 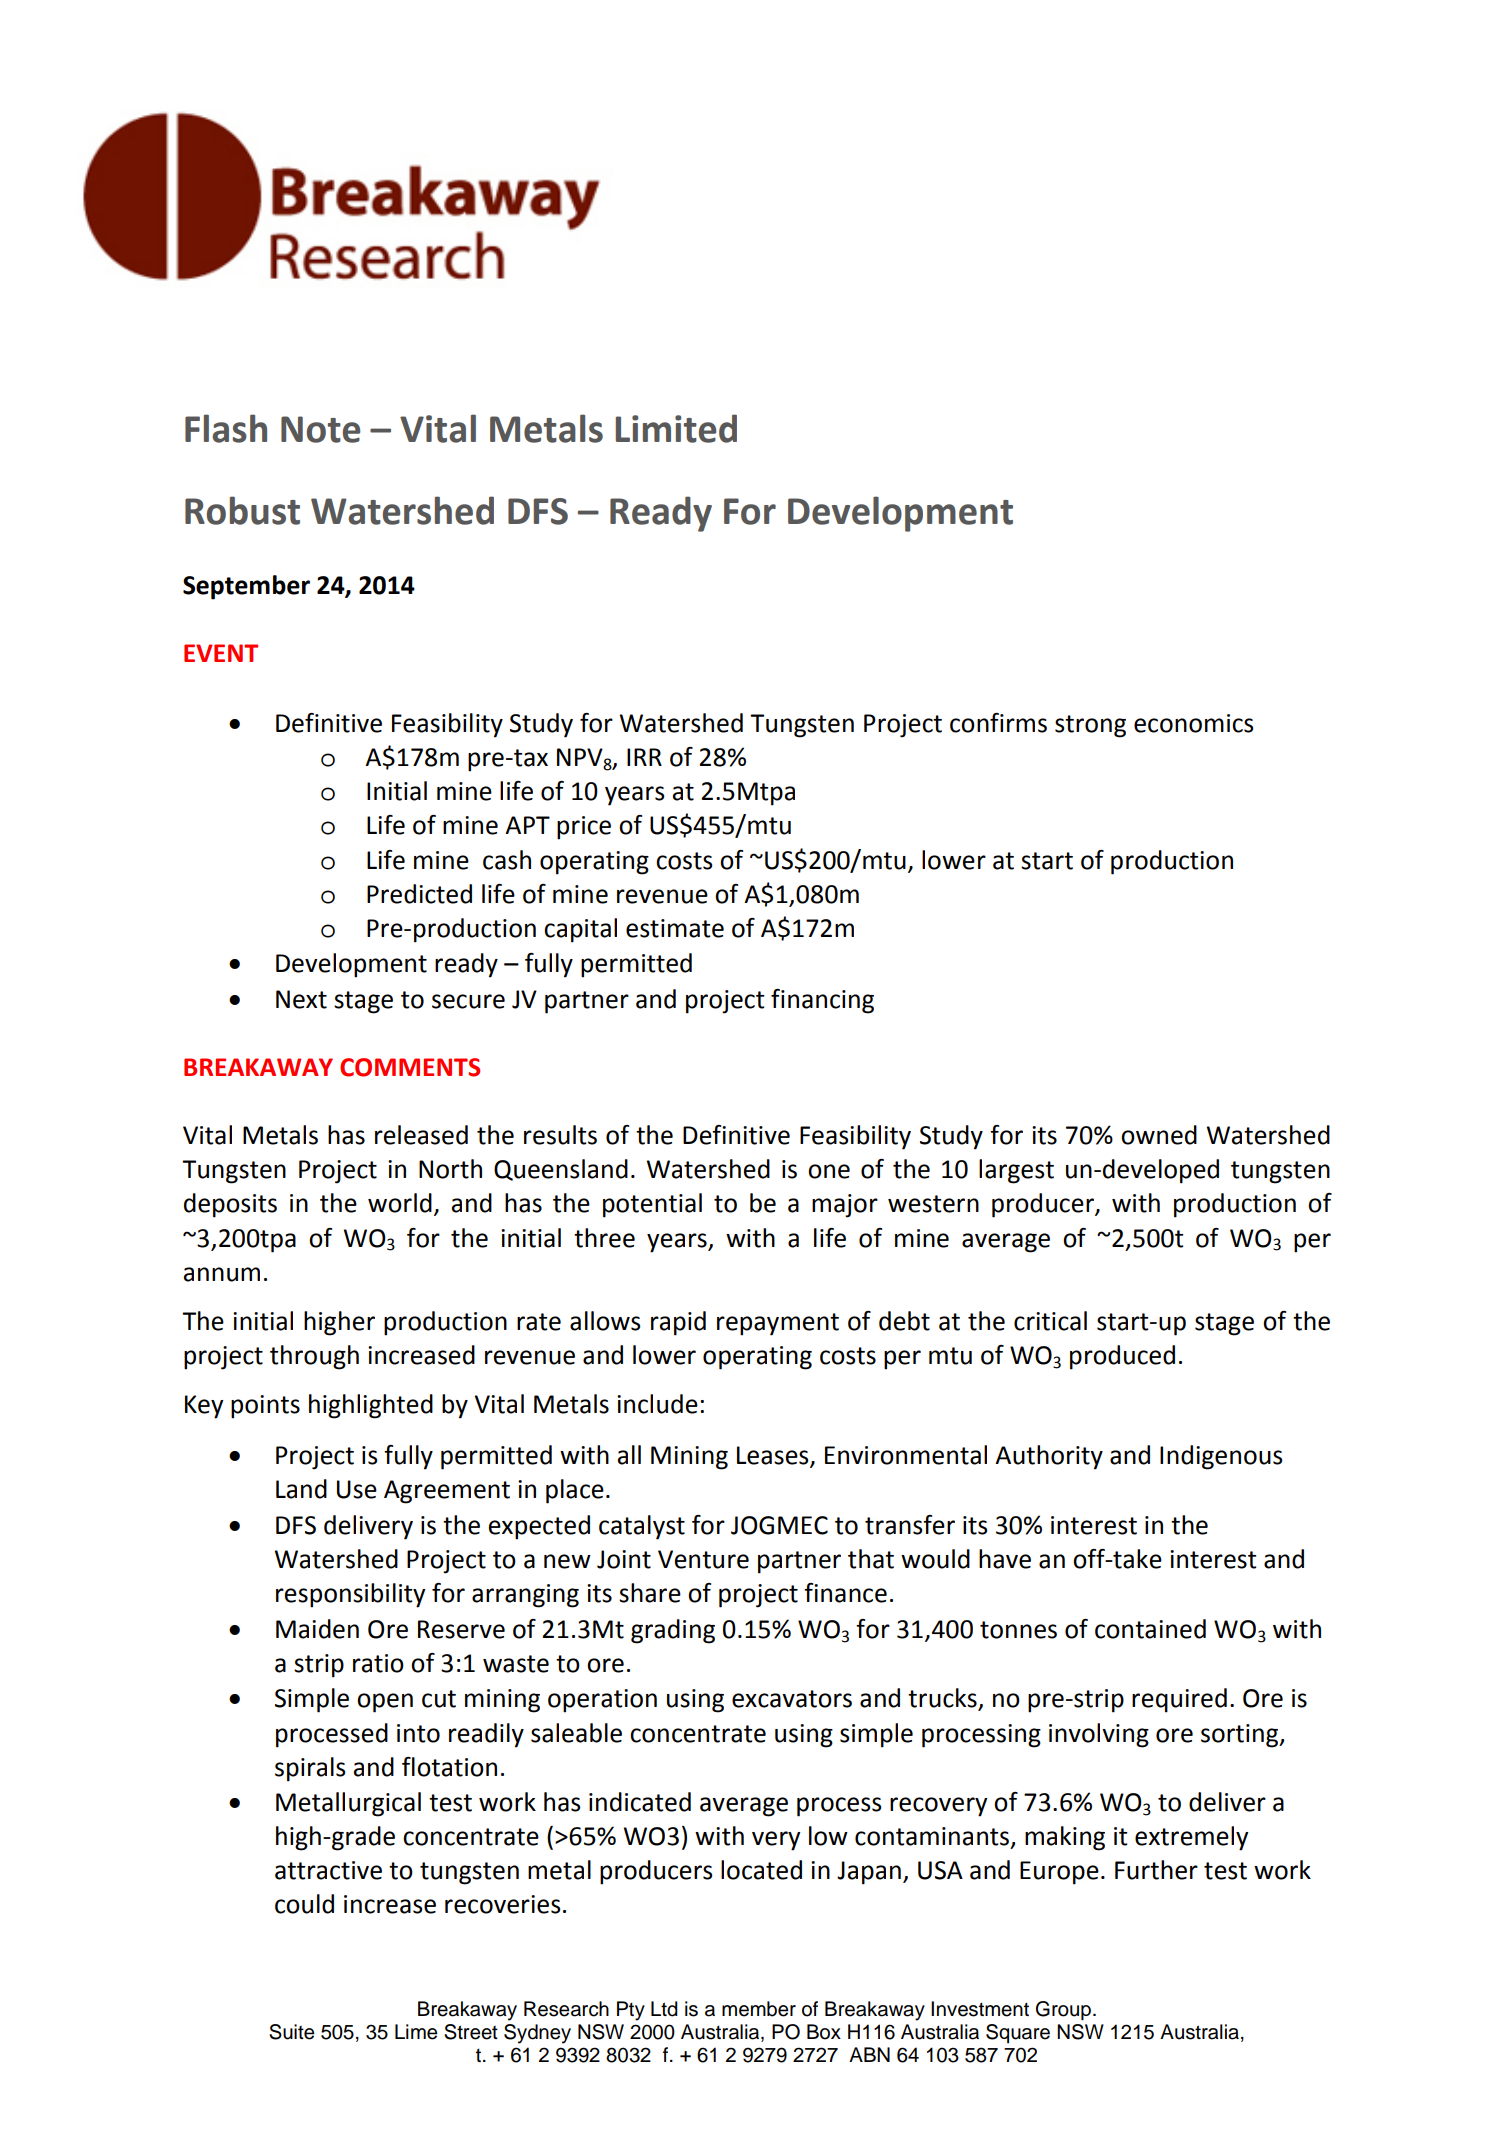 I want to click on critical, so click(x=1050, y=1321).
